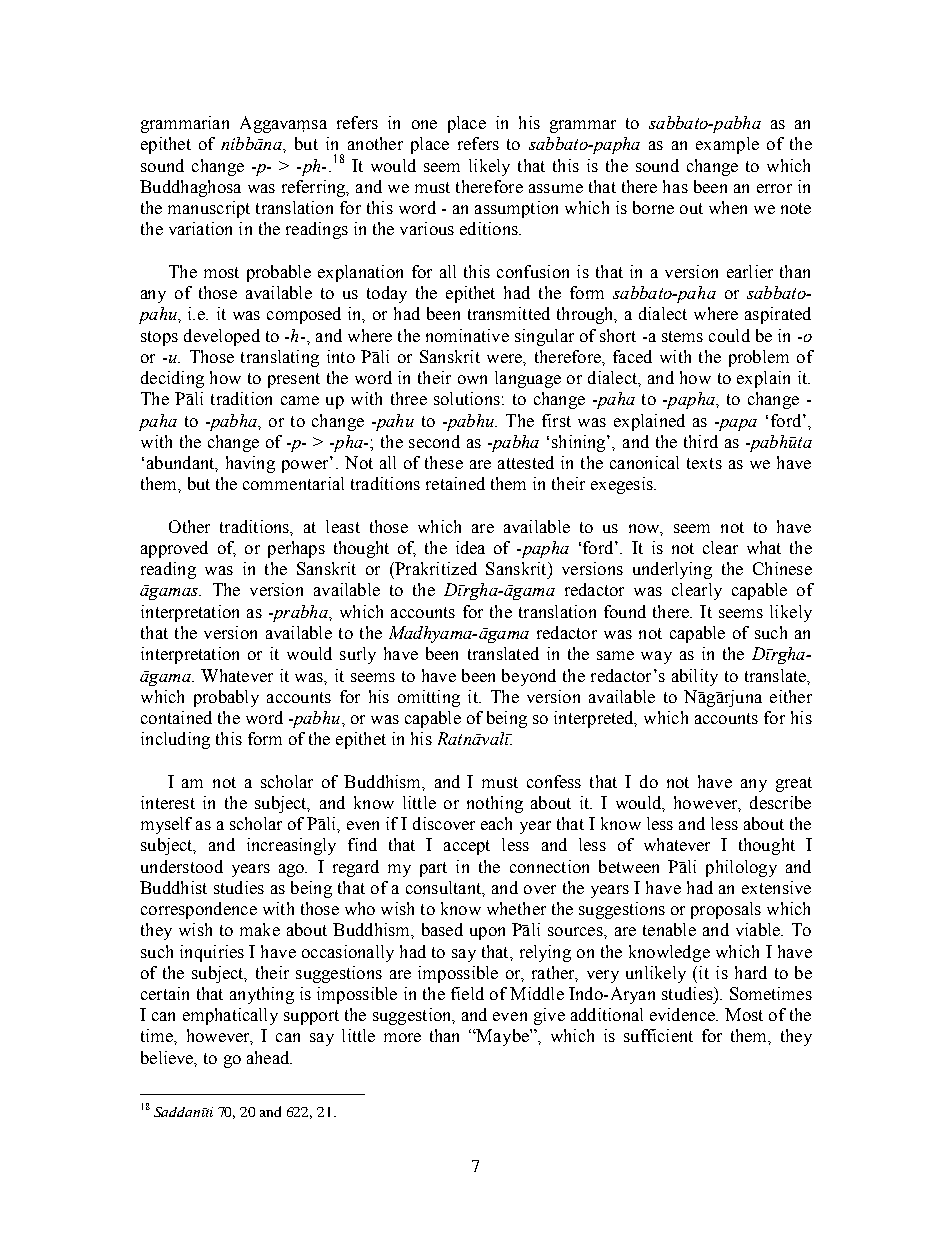 The image size is (952, 1233). I want to click on idea, so click(470, 547).
